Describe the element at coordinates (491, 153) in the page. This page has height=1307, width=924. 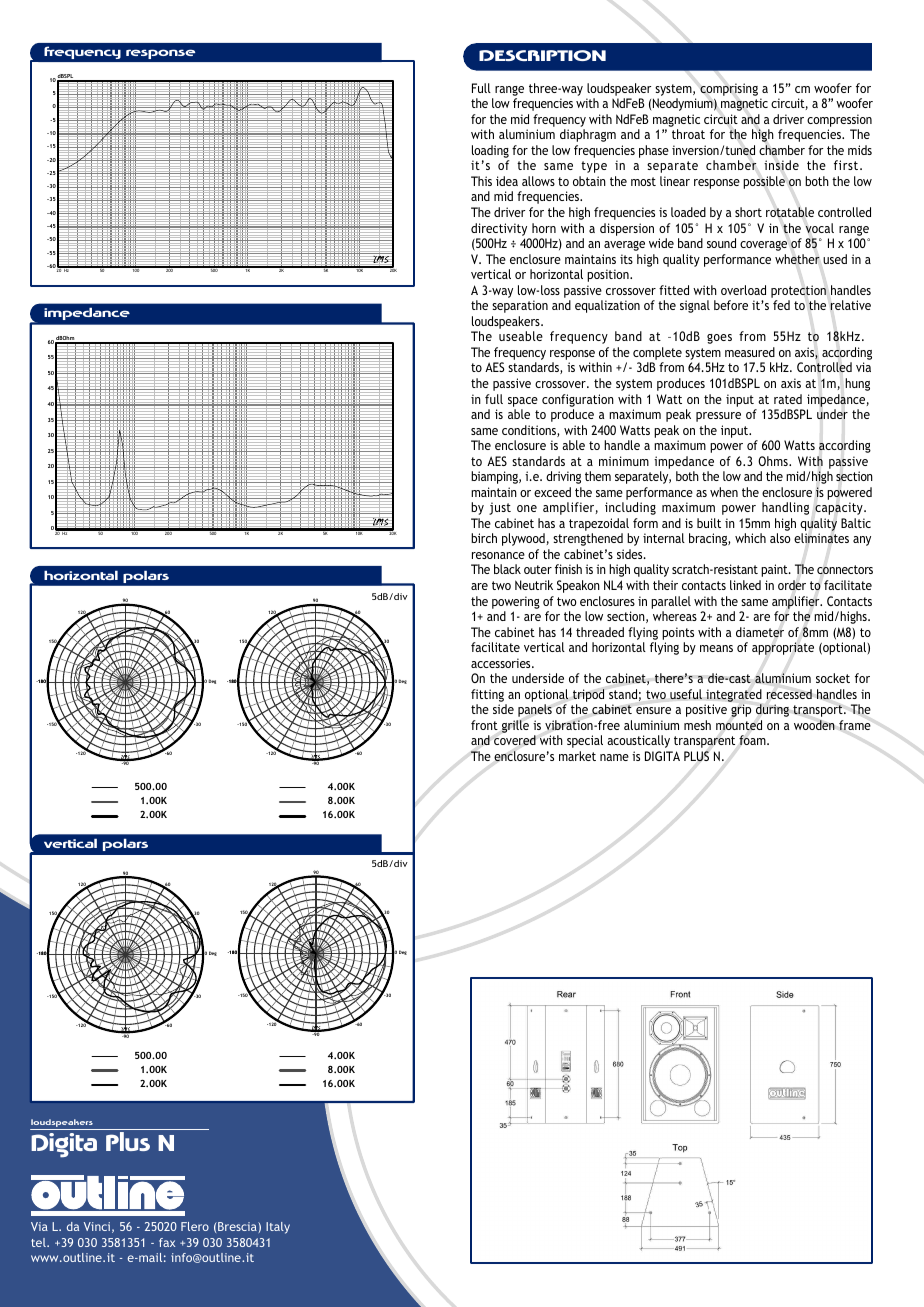
I see `loading` at that location.
